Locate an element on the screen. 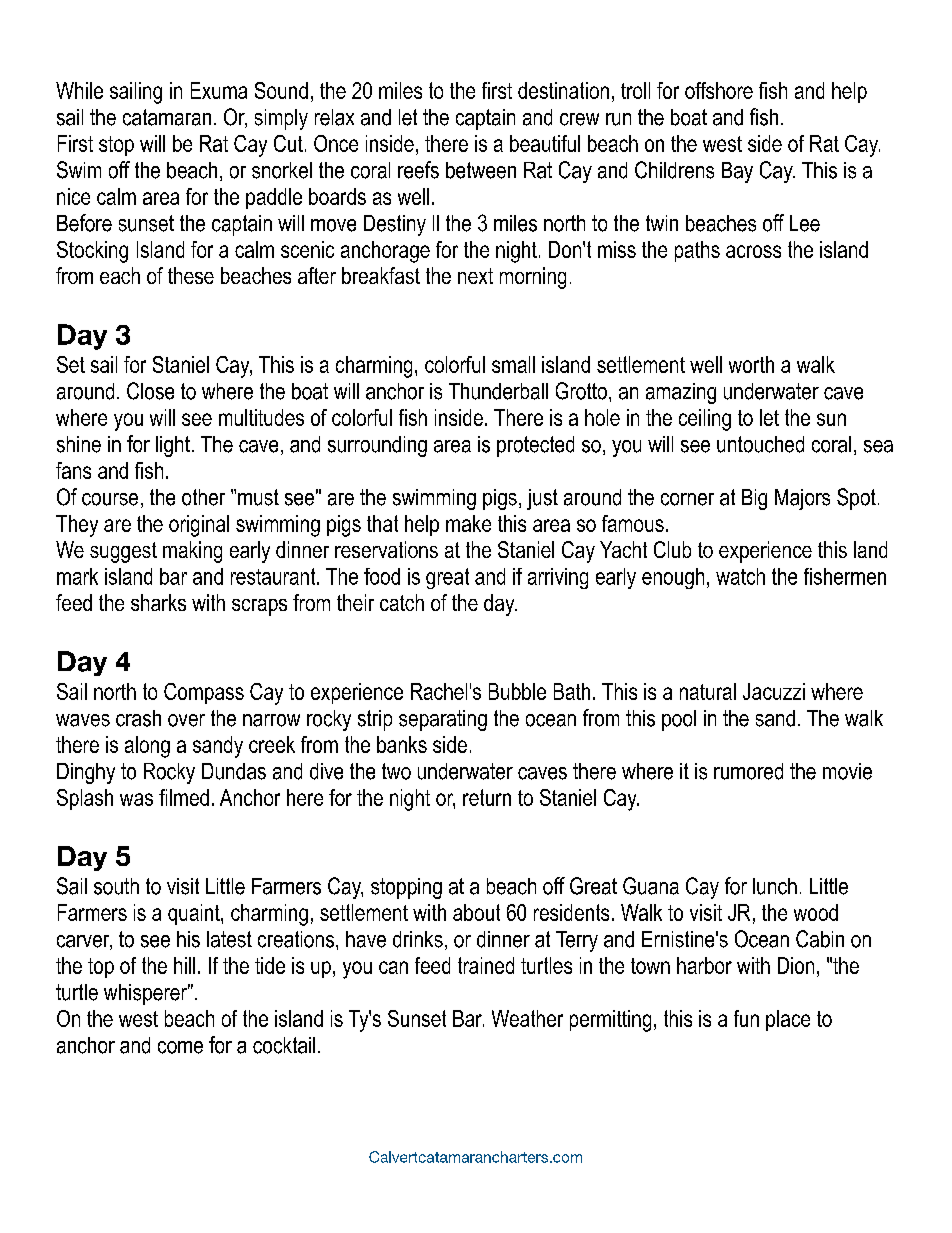 The height and width of the screenshot is (1233, 952). filmed is located at coordinates (184, 797).
